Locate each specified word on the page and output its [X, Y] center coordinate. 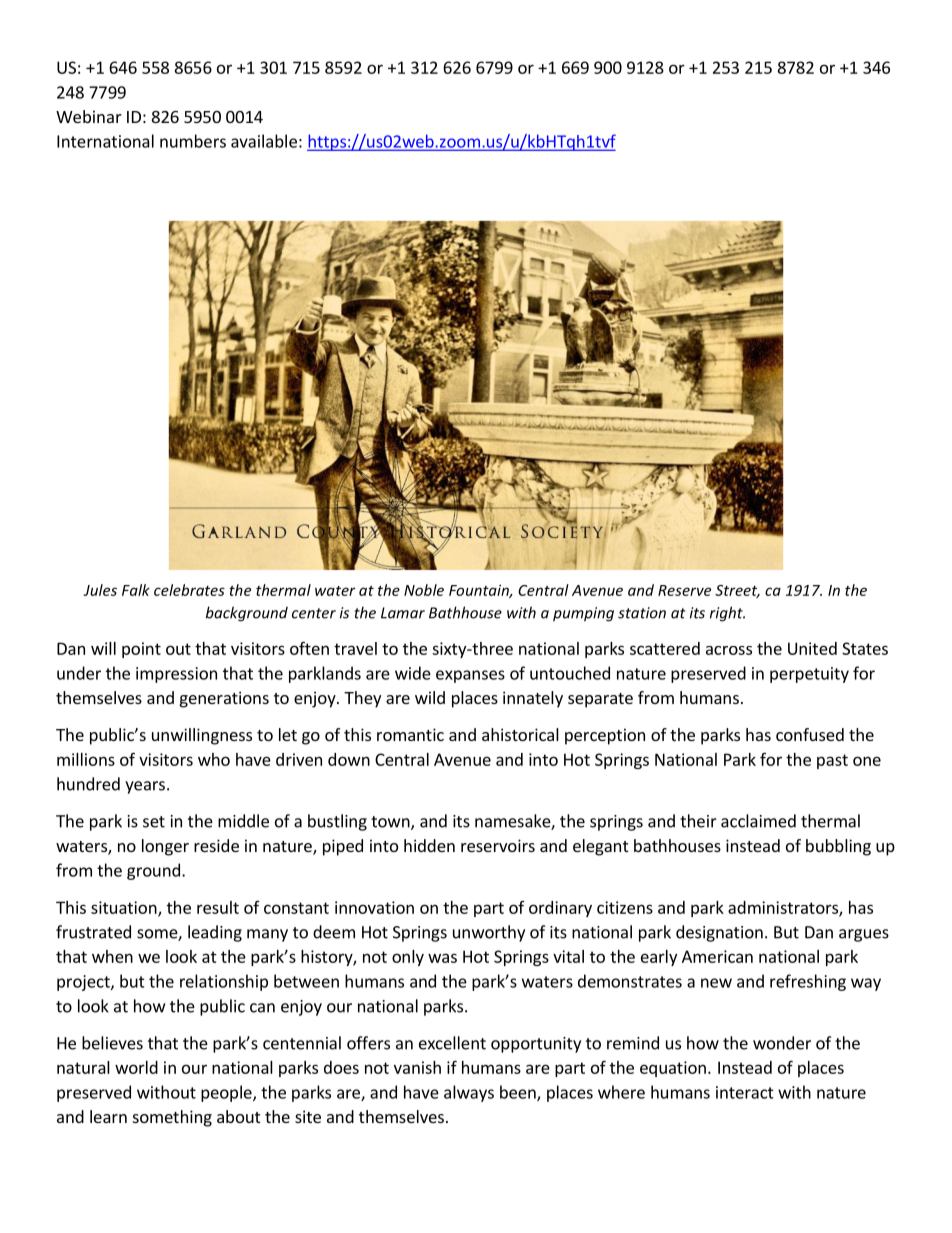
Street [737, 591]
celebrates [189, 590]
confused [810, 734]
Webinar [89, 116]
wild [430, 697]
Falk [136, 590]
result [218, 907]
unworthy [489, 933]
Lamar [403, 613]
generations [224, 699]
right [727, 614]
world [136, 1067]
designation [719, 933]
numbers [193, 141]
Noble [424, 590]
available [264, 141]
